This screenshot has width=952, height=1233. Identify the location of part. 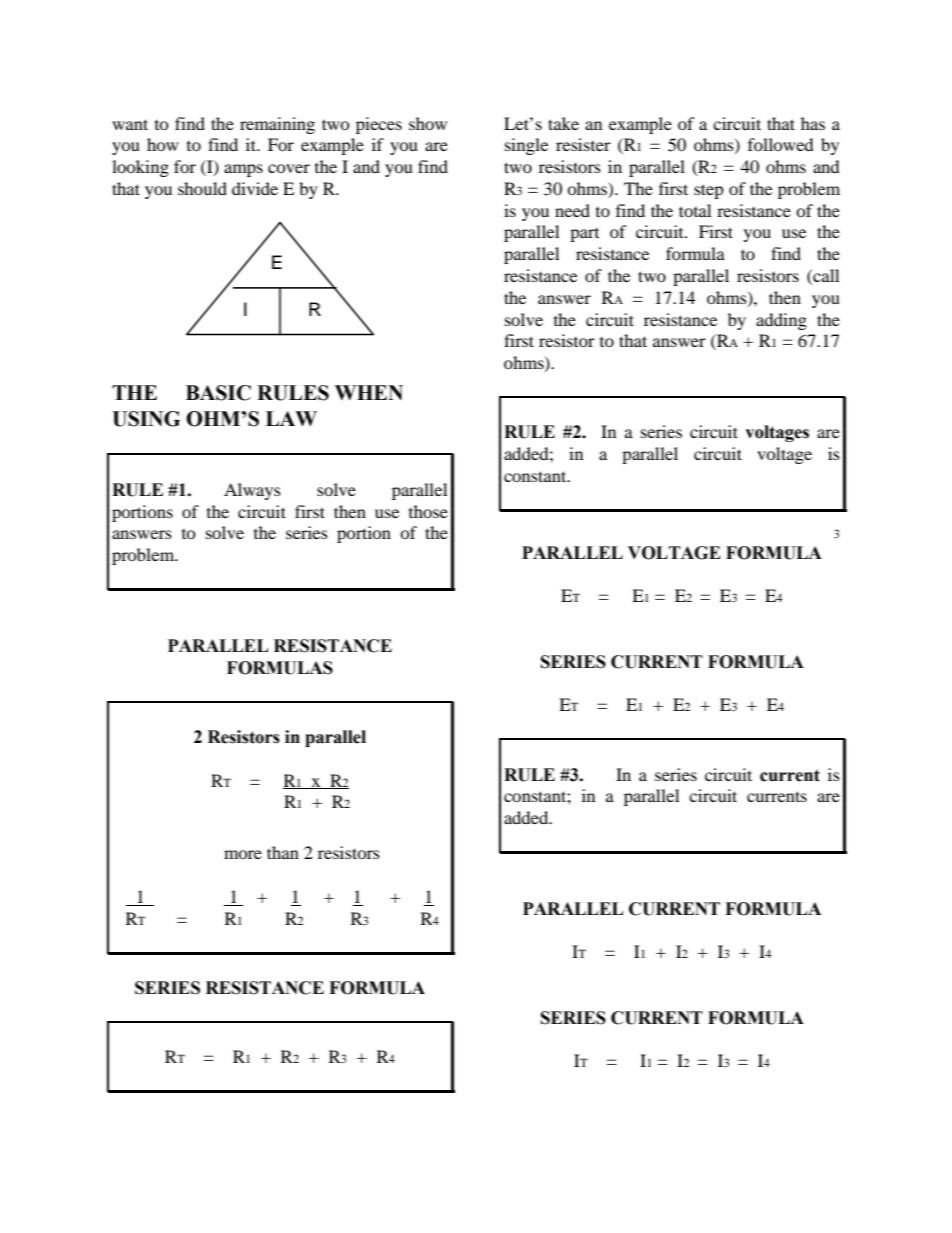
(584, 235).
